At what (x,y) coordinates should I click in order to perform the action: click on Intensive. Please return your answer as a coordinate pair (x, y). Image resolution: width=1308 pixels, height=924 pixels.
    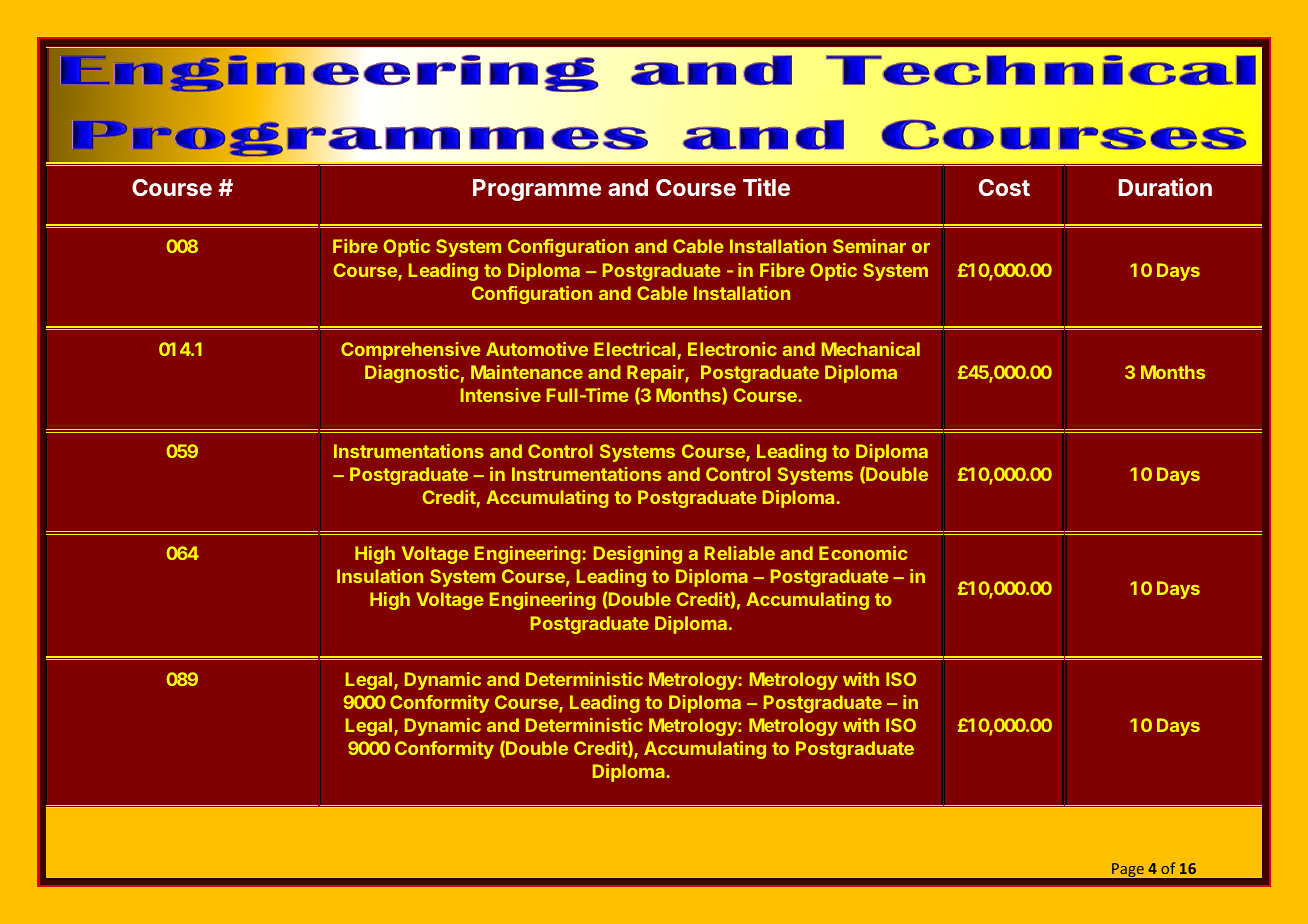
    Looking at the image, I should click on (501, 395).
